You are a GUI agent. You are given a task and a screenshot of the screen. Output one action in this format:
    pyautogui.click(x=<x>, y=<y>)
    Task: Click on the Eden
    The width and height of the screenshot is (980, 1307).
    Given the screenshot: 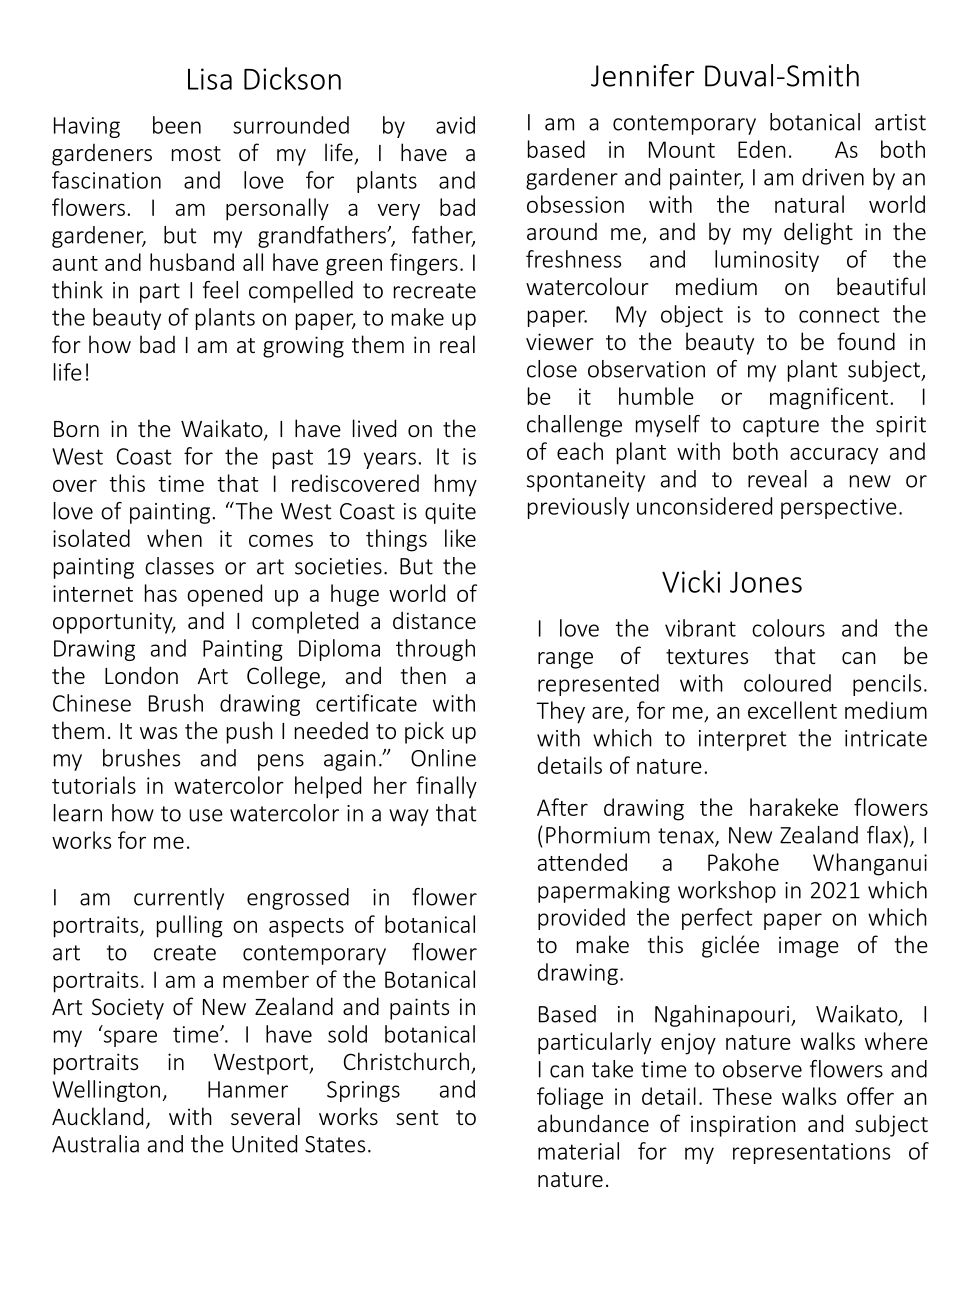 What is the action you would take?
    pyautogui.click(x=762, y=149)
